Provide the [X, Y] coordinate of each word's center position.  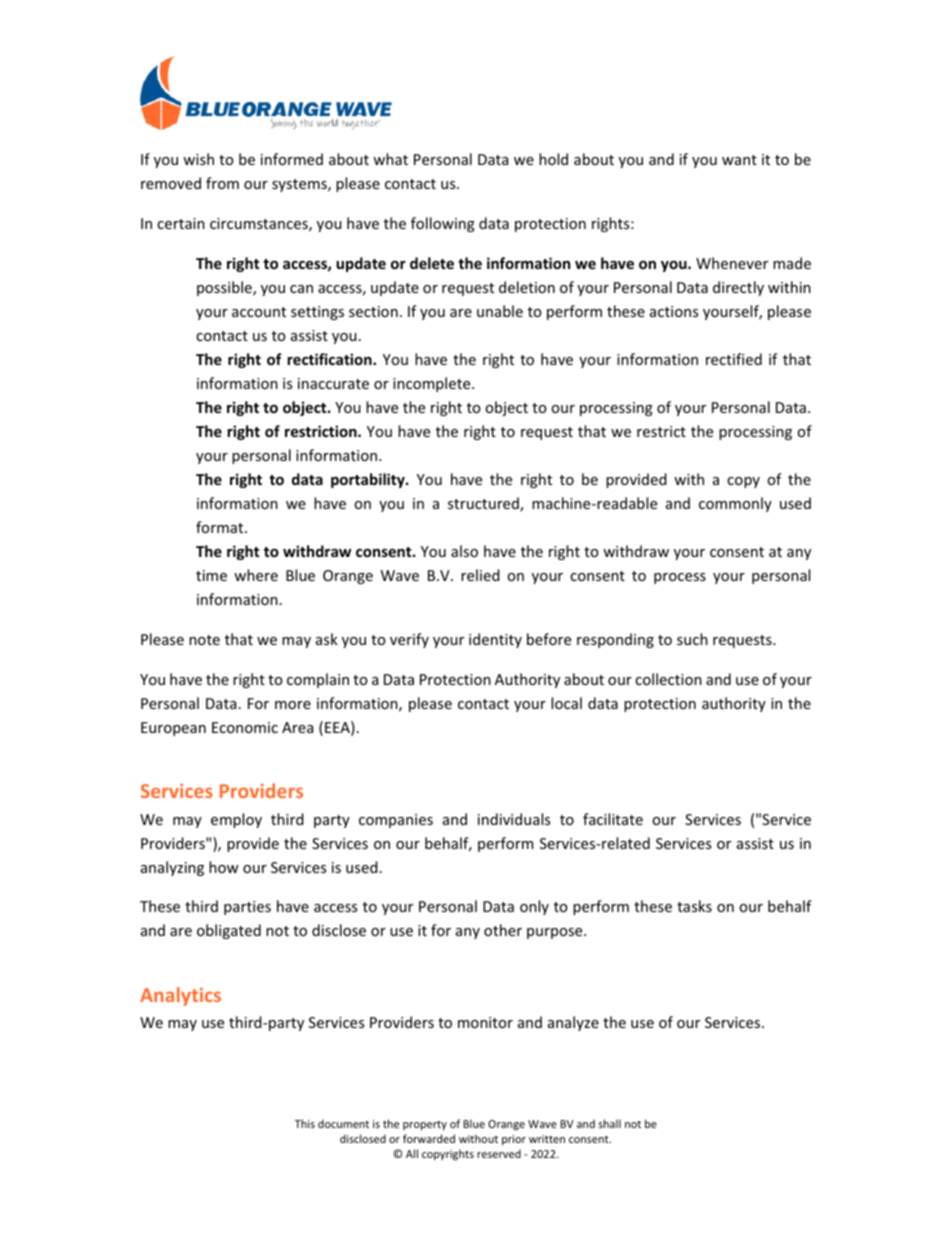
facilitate [613, 819]
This [305, 1123]
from [222, 183]
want [739, 160]
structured [484, 504]
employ [236, 820]
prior [514, 1140]
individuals [514, 819]
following [443, 224]
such [692, 639]
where [256, 575]
